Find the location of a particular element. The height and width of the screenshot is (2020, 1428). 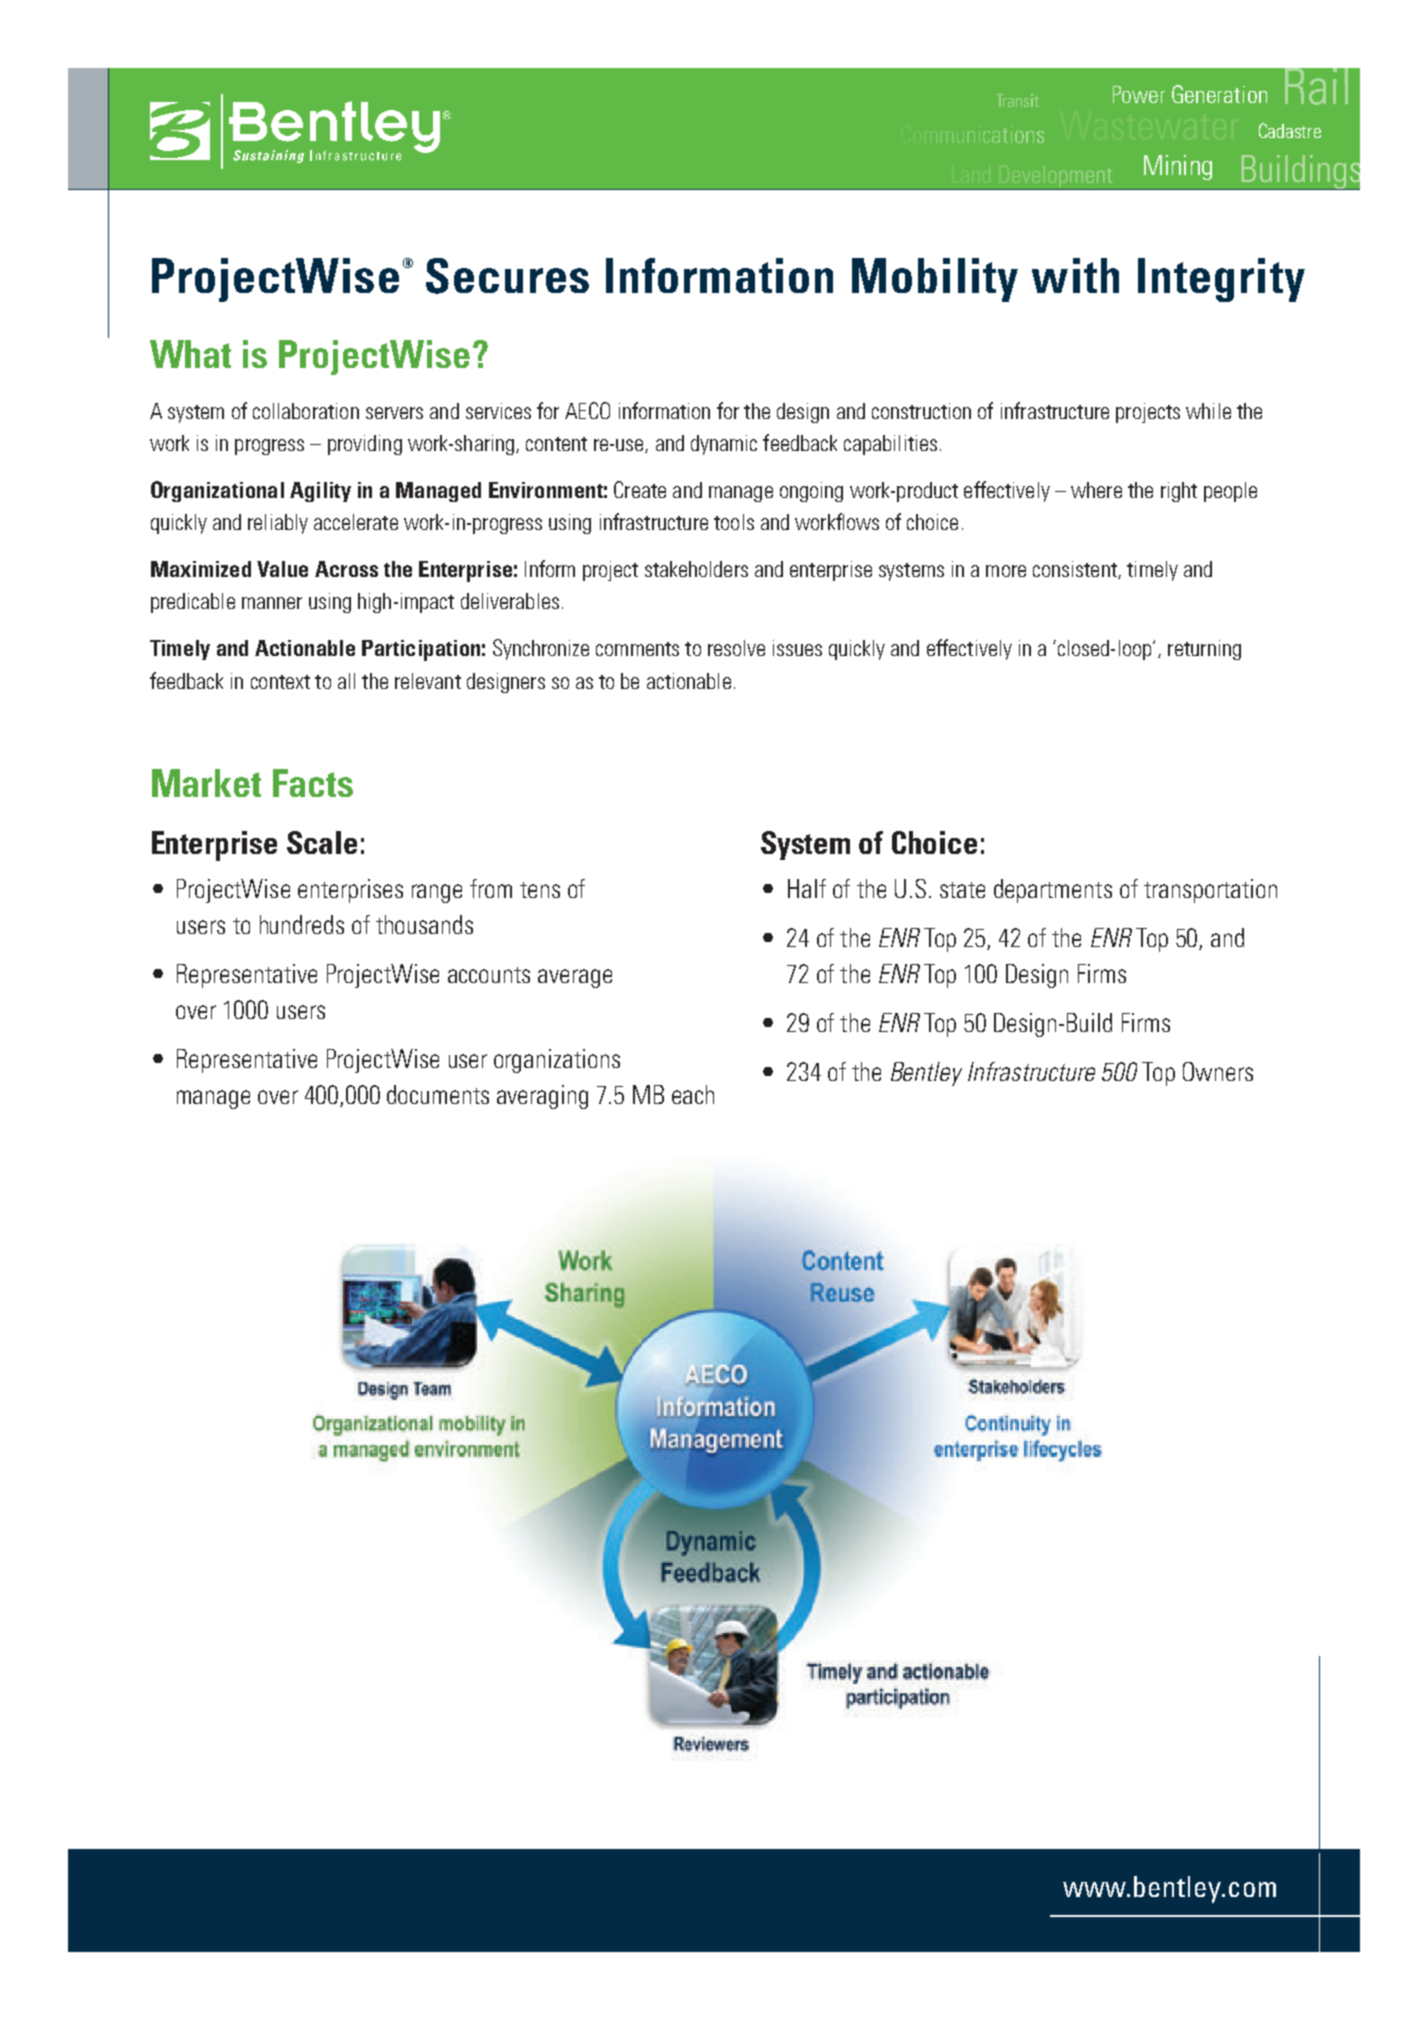

Secures is located at coordinates (507, 276).
